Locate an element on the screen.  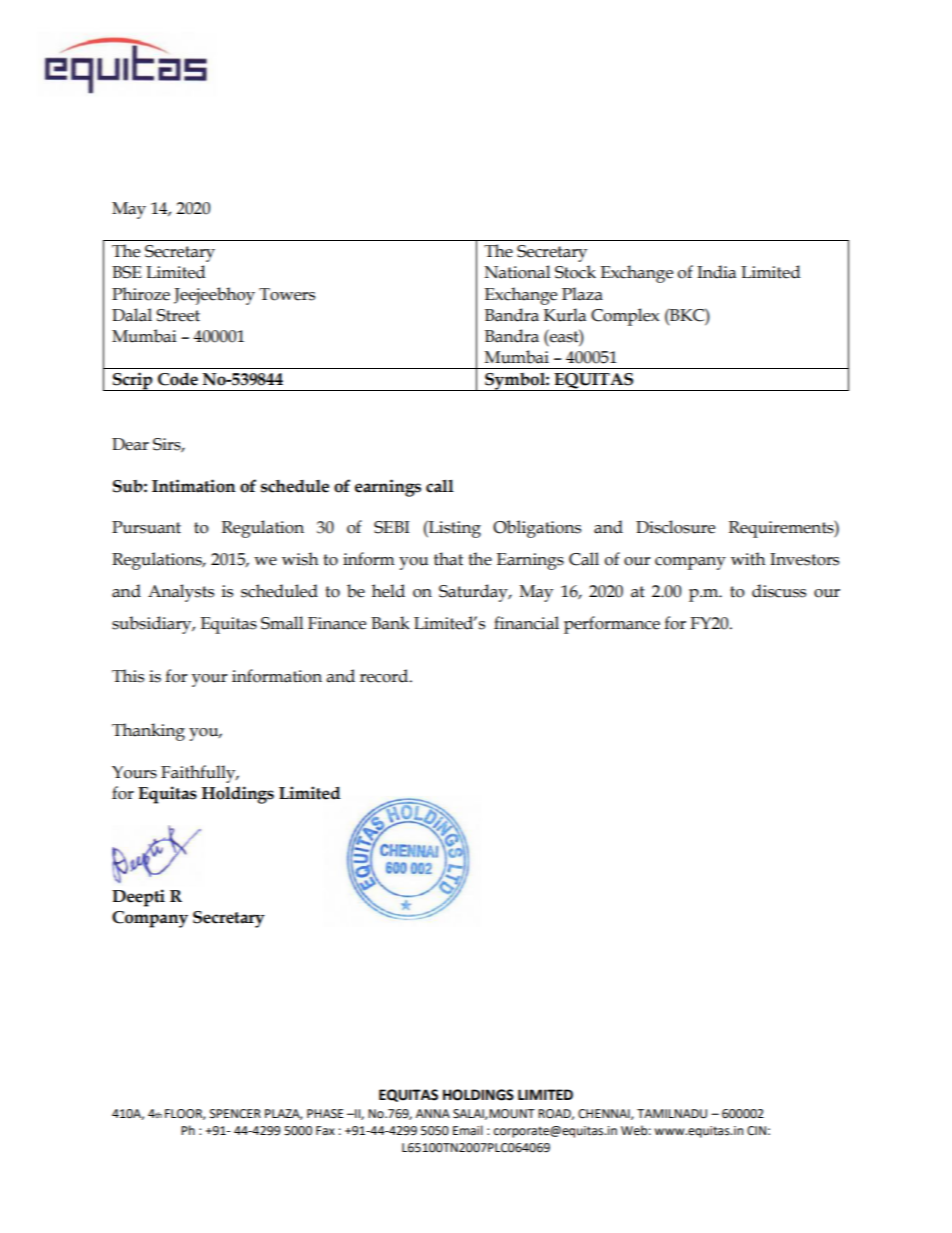
Obligations is located at coordinates (537, 529).
